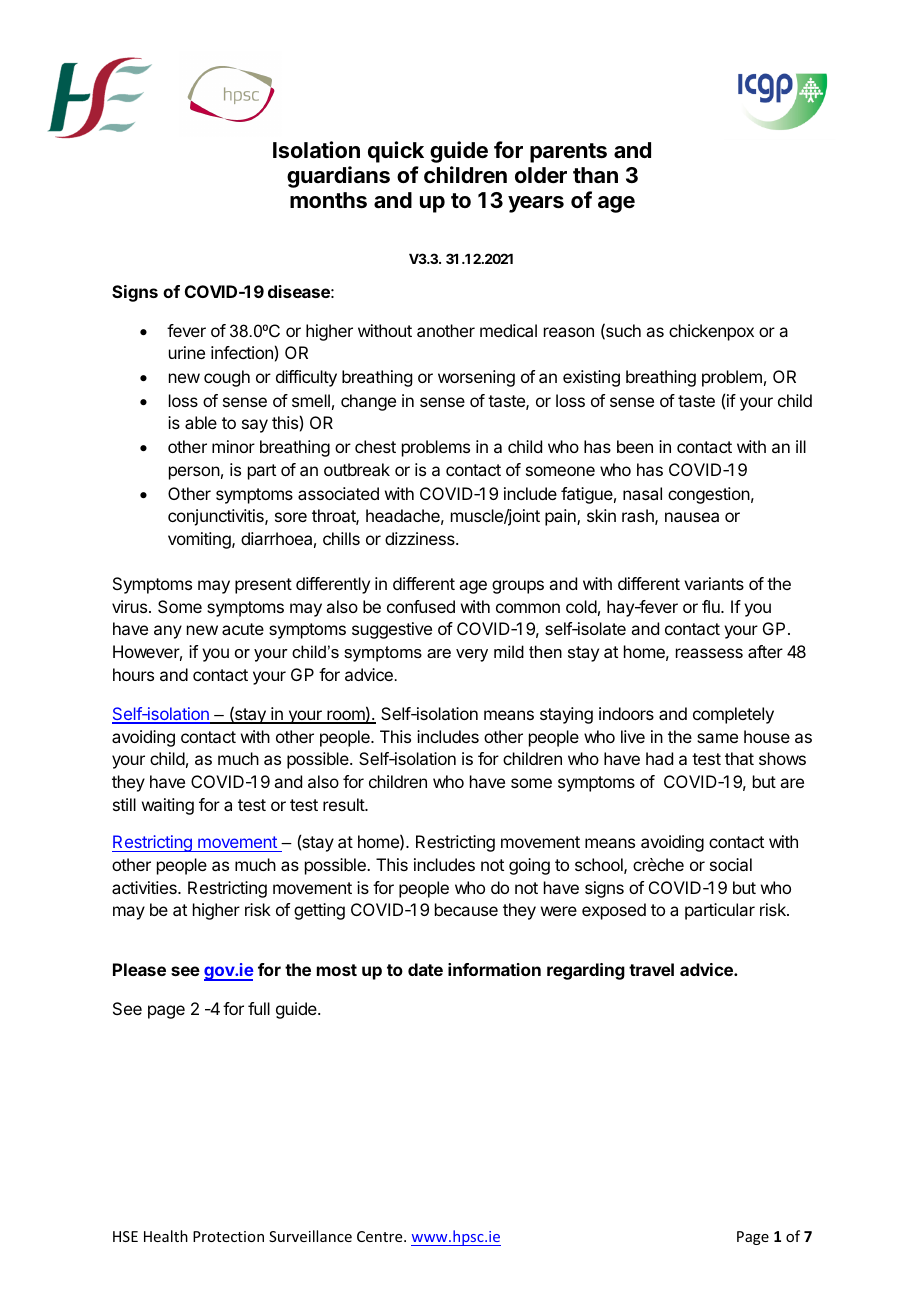  What do you see at coordinates (228, 1236) in the document?
I see `Protection` at bounding box center [228, 1236].
